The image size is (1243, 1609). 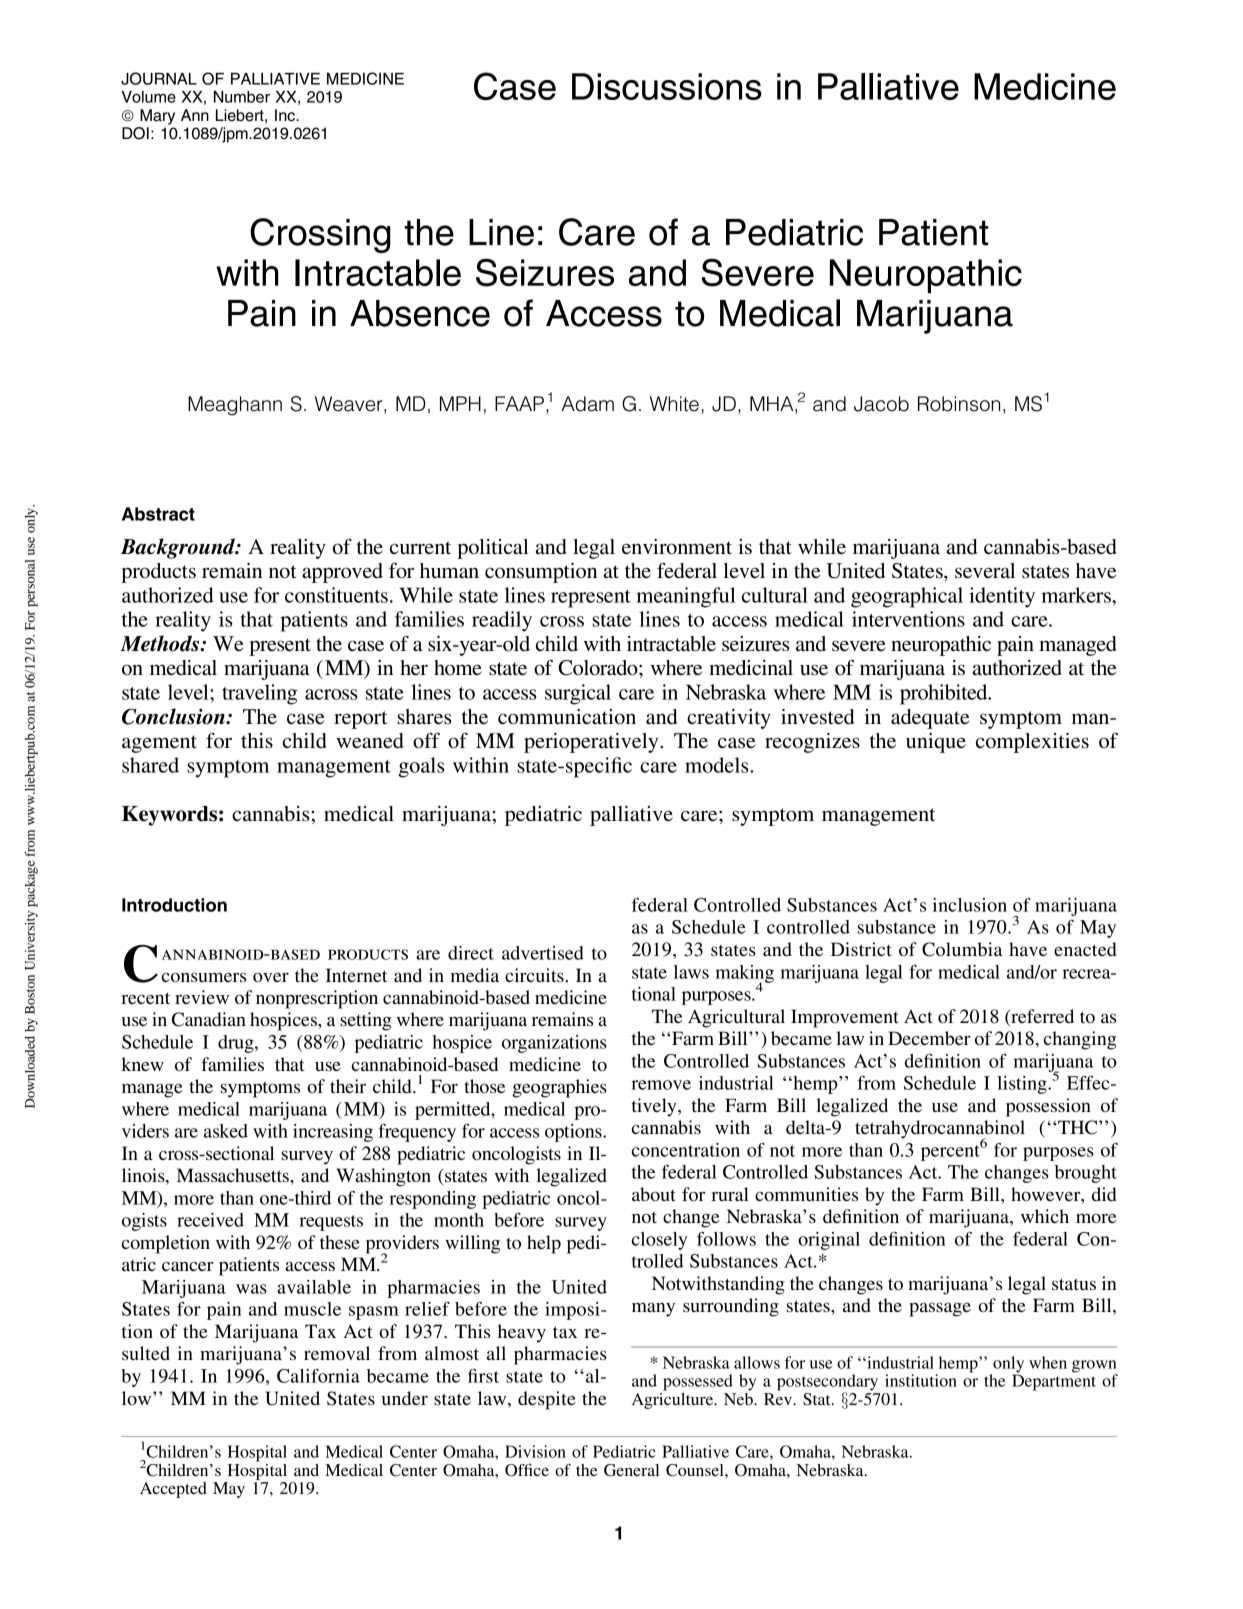 What do you see at coordinates (940, 1130) in the document?
I see `tetrahydrocannabinol` at bounding box center [940, 1130].
